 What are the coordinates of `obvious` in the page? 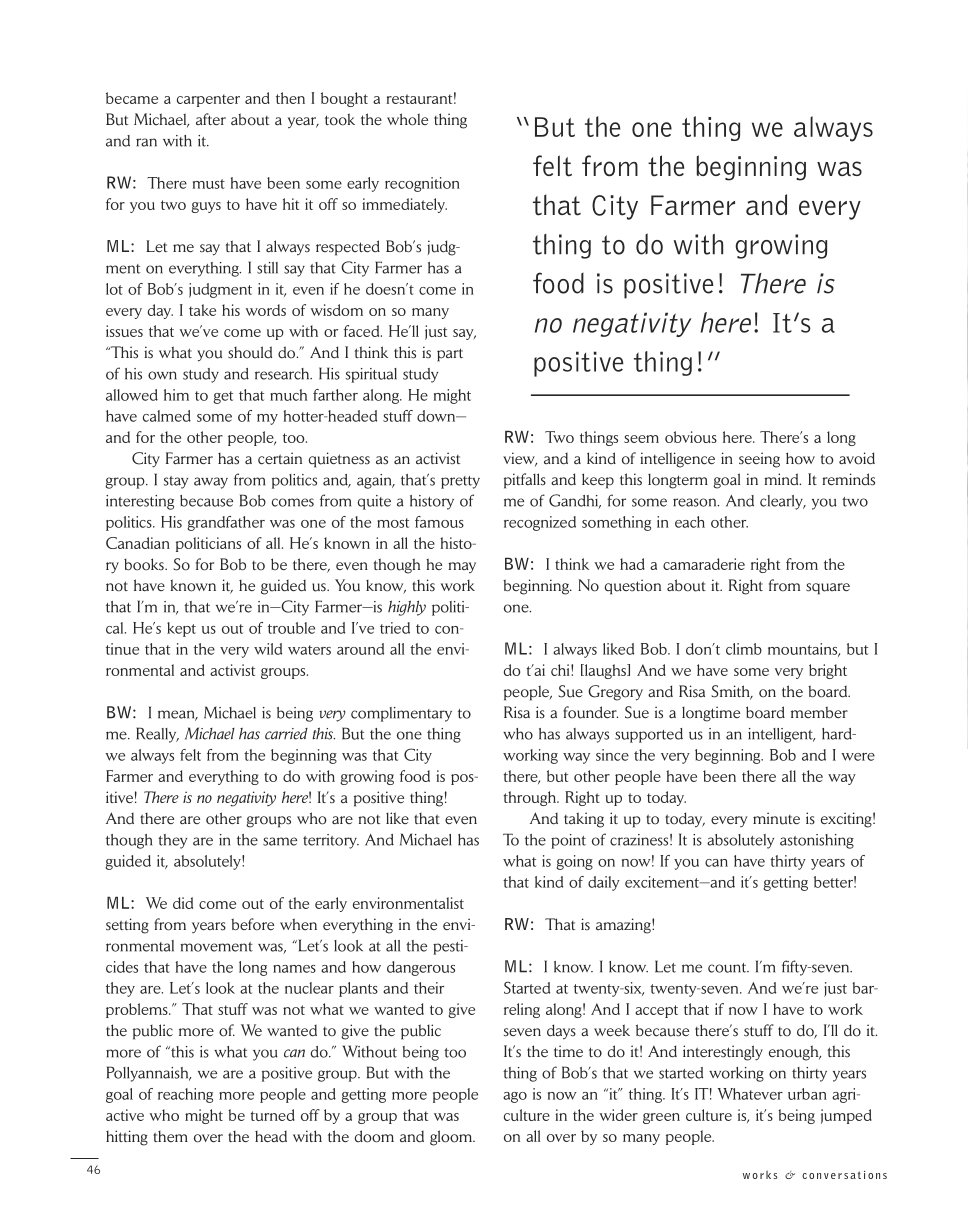 It's located at (691, 437).
